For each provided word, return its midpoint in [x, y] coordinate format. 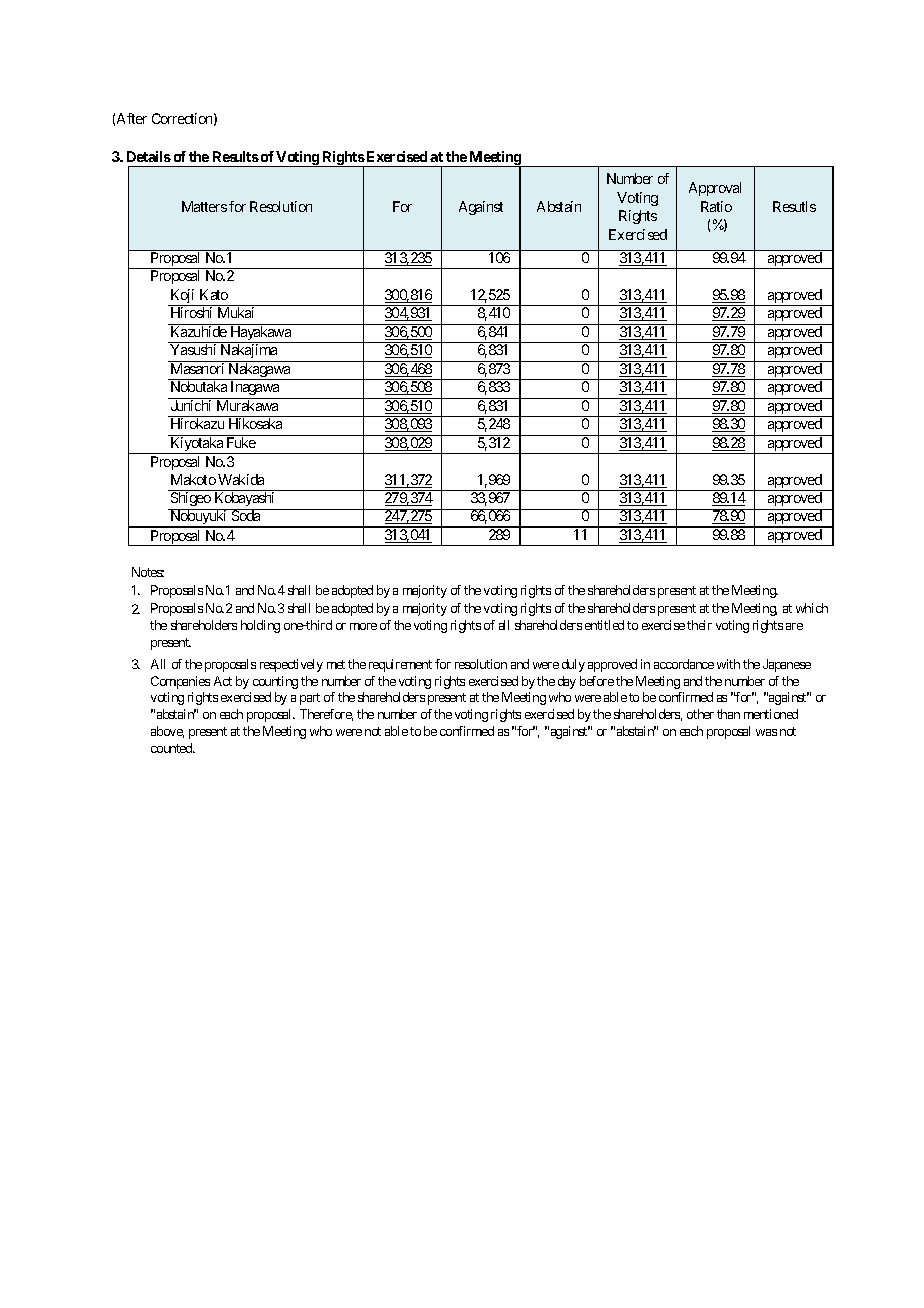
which [812, 608]
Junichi [191, 405]
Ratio [716, 206]
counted [173, 748]
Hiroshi [191, 312]
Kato [214, 294]
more [363, 626]
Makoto [193, 479]
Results [236, 156]
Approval [715, 189]
